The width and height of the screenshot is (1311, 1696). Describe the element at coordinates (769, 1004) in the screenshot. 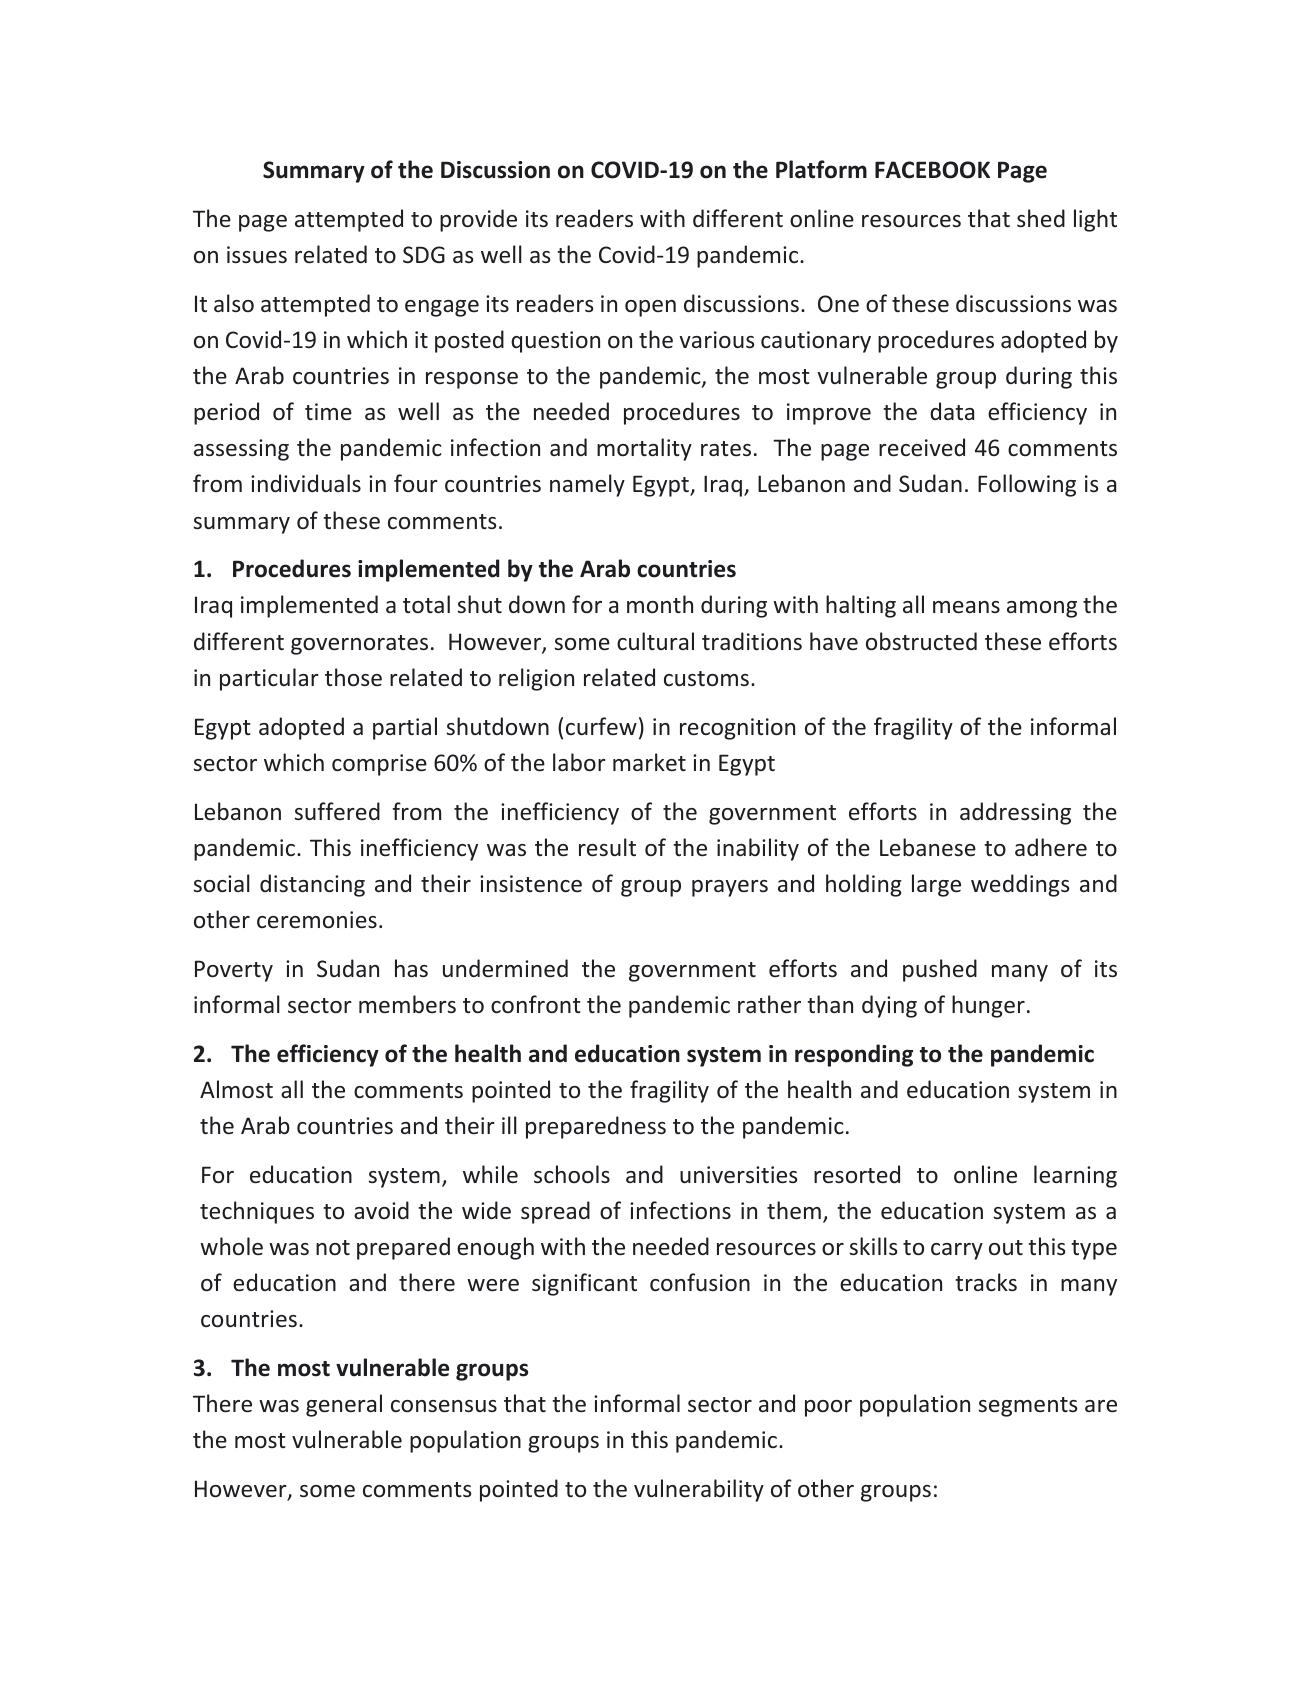

I see `rather` at that location.
